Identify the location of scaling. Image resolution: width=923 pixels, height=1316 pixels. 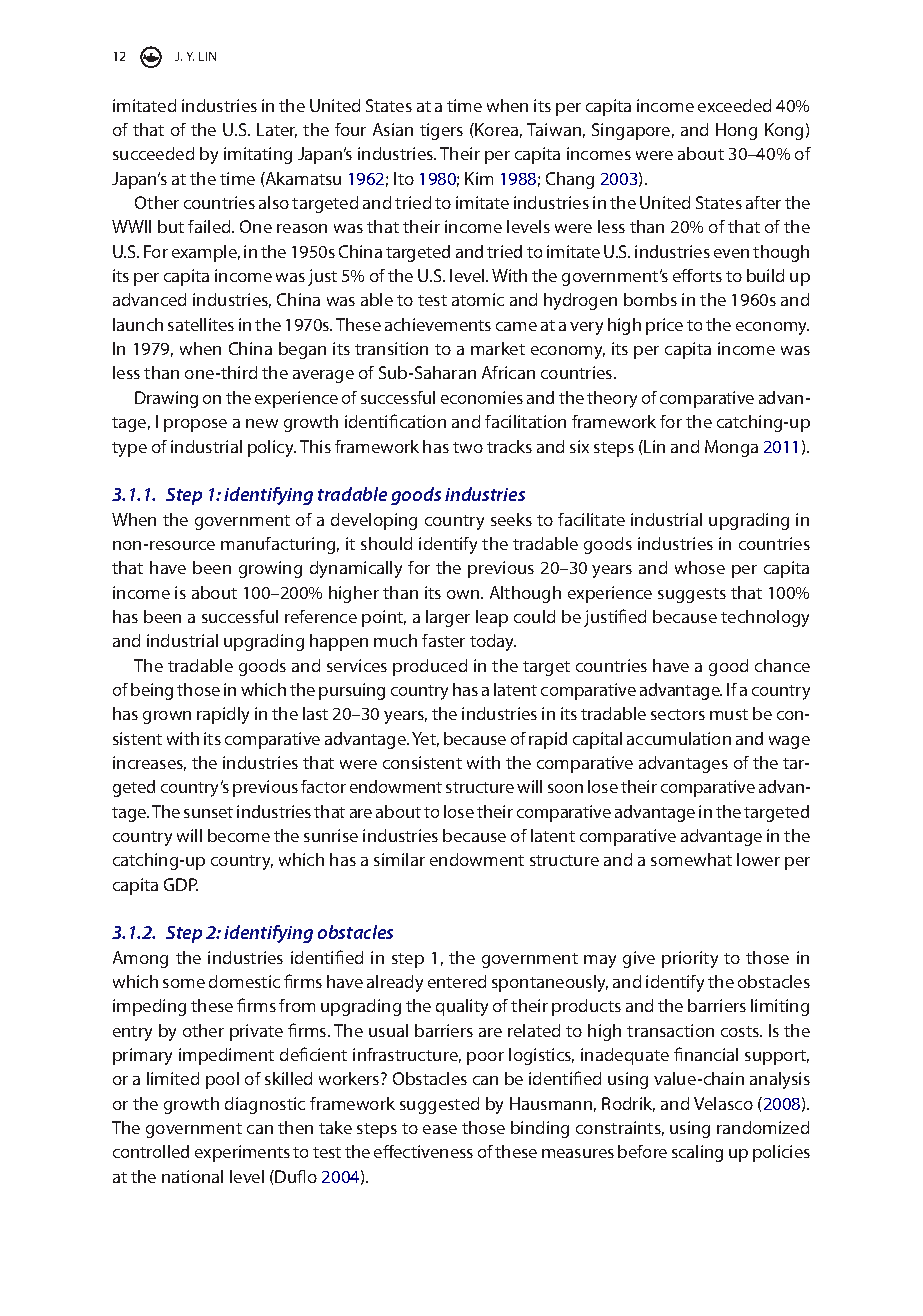
(697, 1153).
